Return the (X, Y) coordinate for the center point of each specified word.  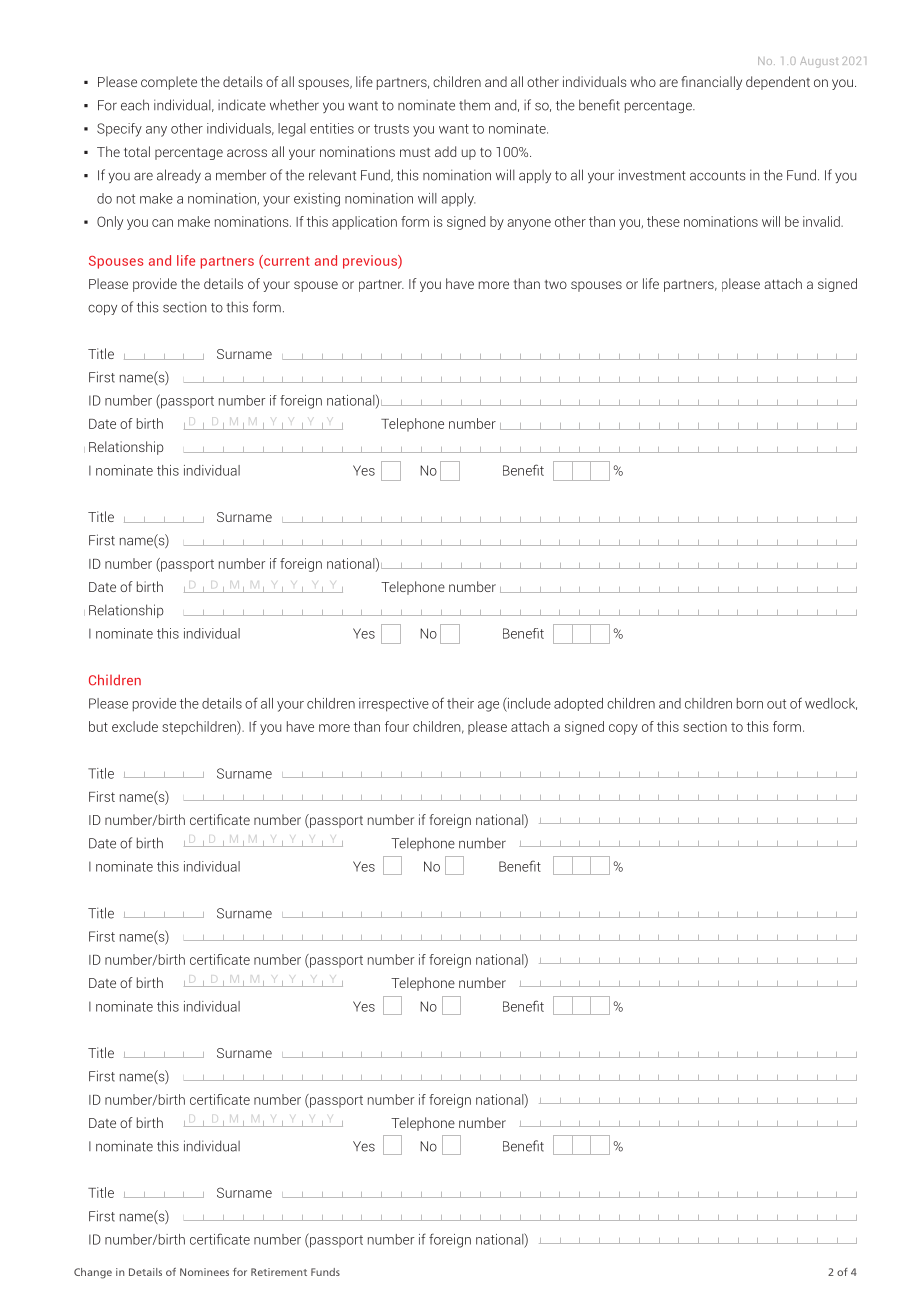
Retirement (279, 1272)
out (776, 704)
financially (711, 83)
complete (169, 83)
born (750, 703)
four (397, 726)
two (556, 284)
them (474, 105)
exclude (135, 726)
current (286, 261)
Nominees (204, 1272)
